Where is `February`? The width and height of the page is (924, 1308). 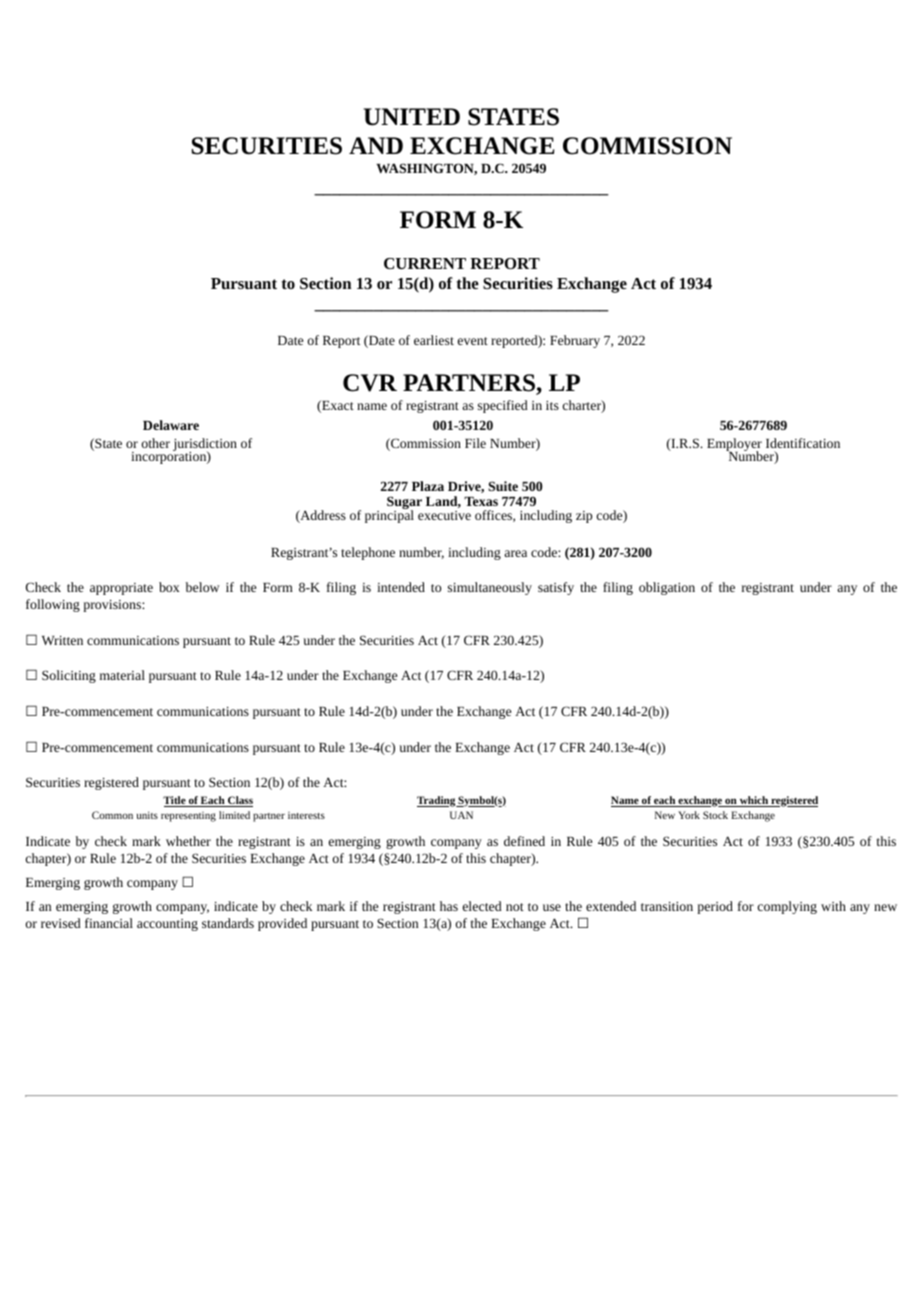
February is located at coordinates (575, 341).
